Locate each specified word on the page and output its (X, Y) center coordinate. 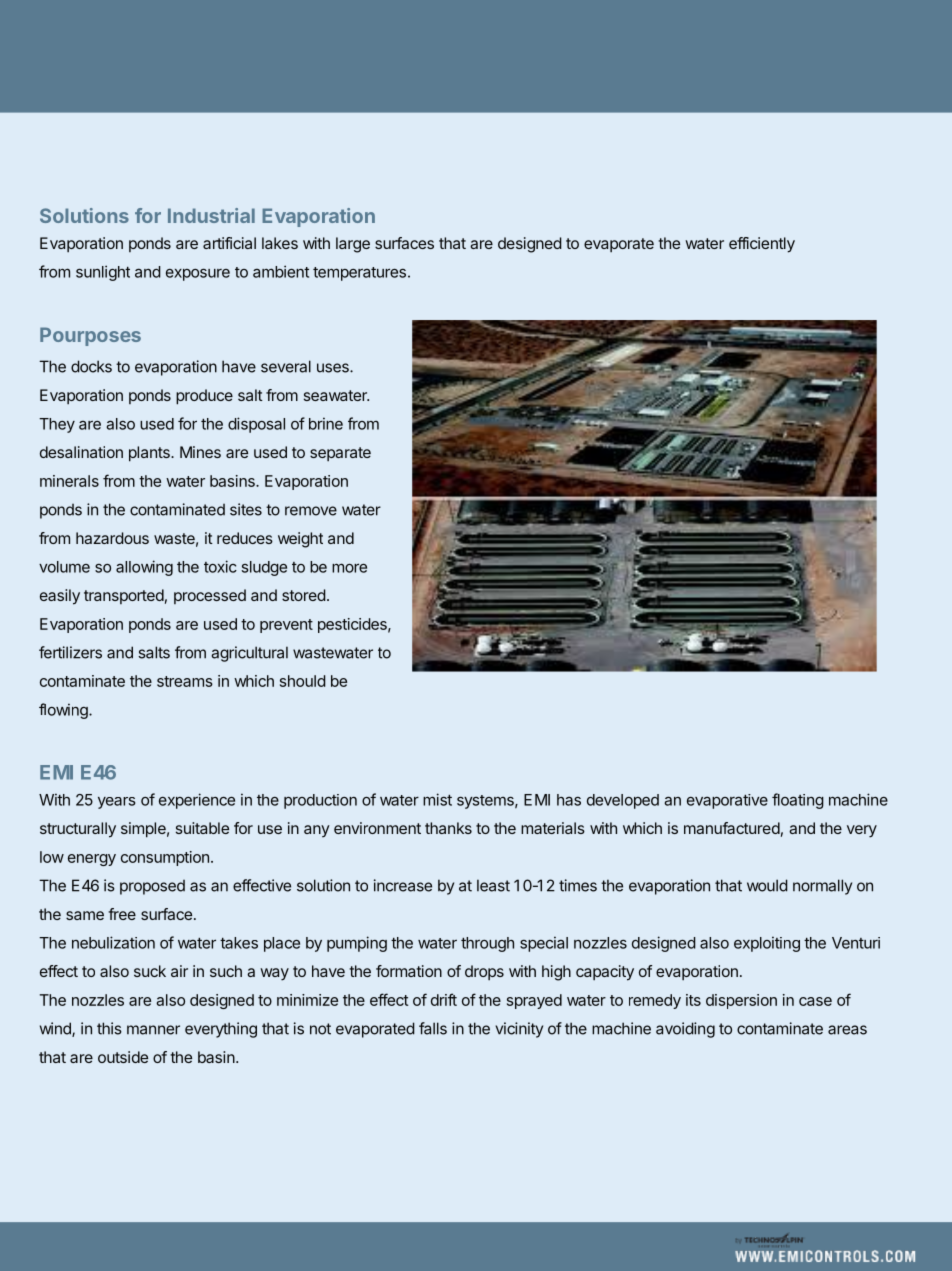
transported (124, 596)
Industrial (211, 215)
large (353, 245)
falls (433, 1028)
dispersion (741, 1001)
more (349, 568)
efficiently (762, 245)
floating (798, 801)
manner (153, 1030)
